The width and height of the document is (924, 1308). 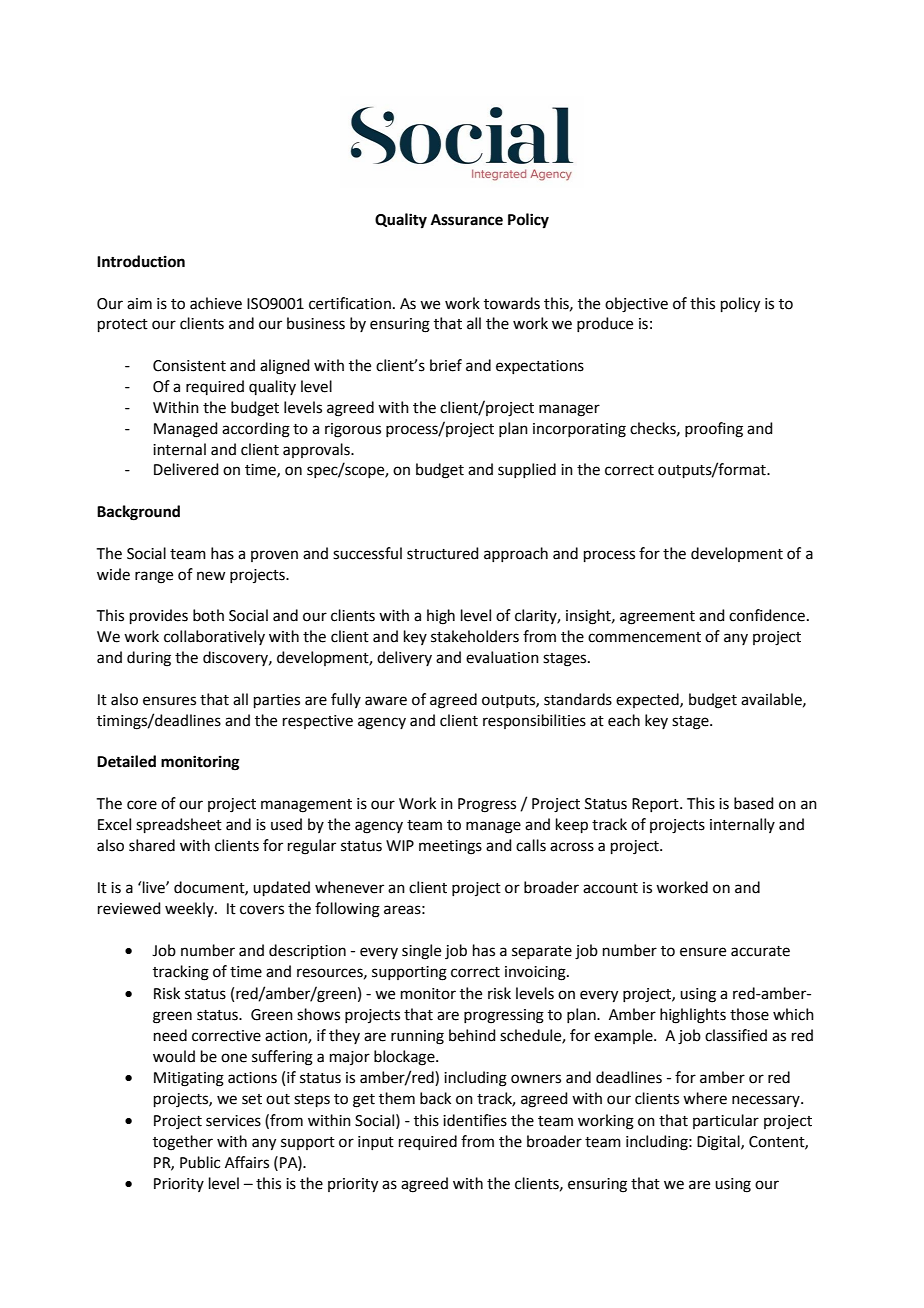 I want to click on identifies, so click(x=475, y=1120).
